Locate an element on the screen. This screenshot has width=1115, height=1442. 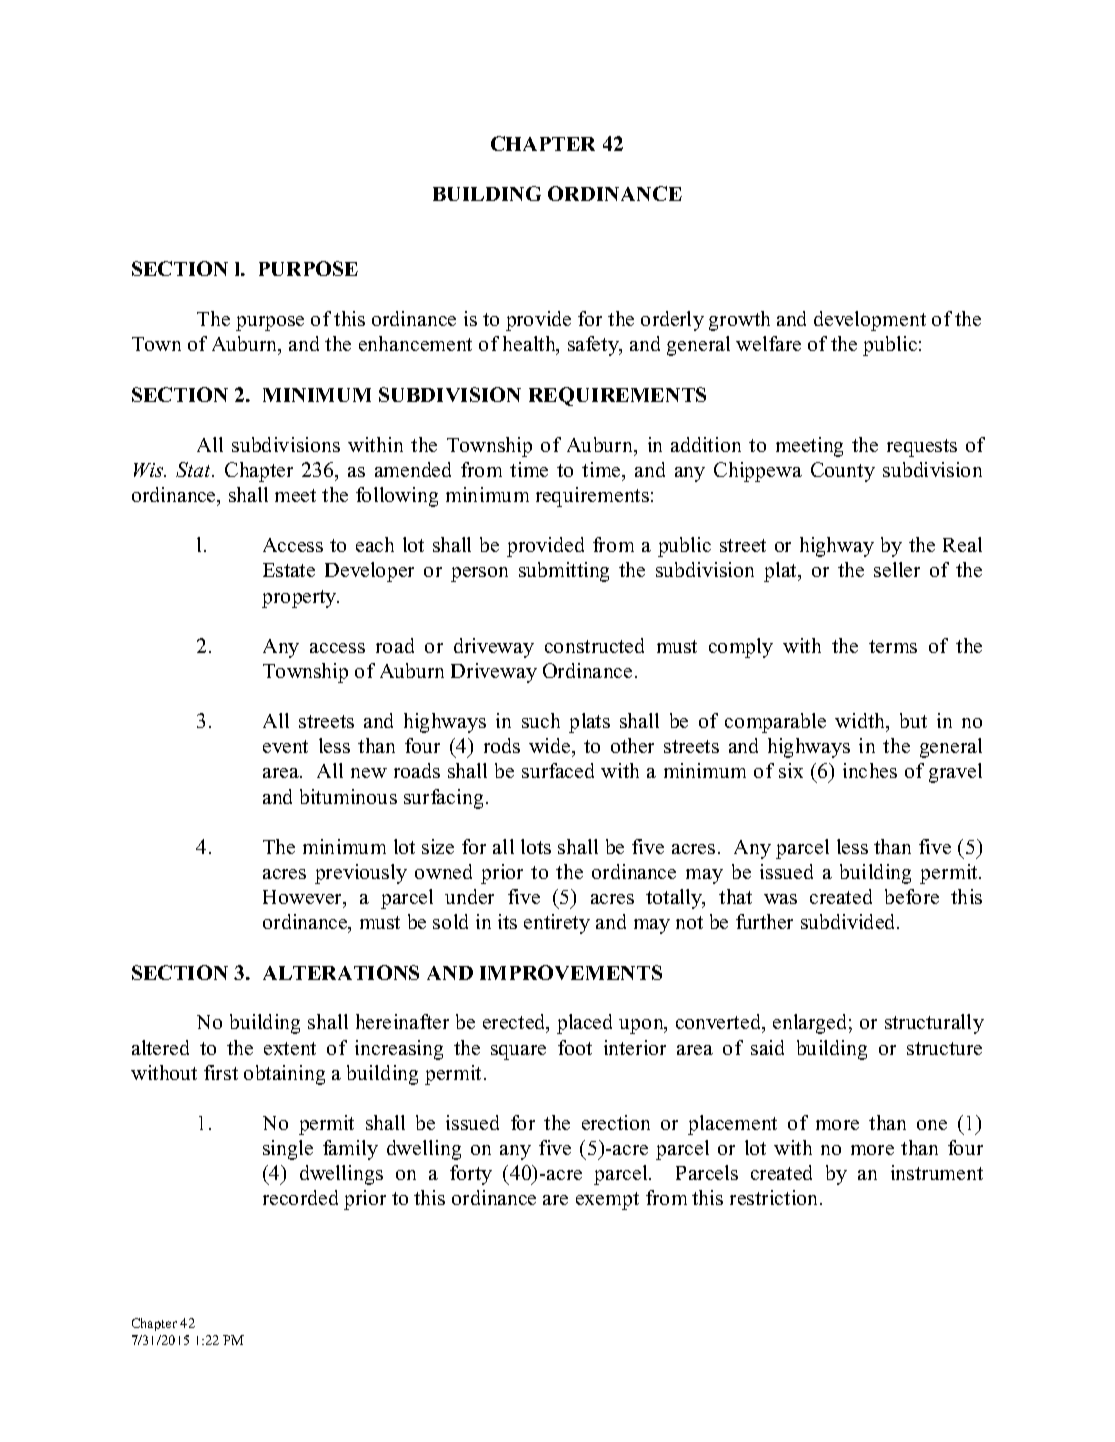
event is located at coordinates (285, 746).
